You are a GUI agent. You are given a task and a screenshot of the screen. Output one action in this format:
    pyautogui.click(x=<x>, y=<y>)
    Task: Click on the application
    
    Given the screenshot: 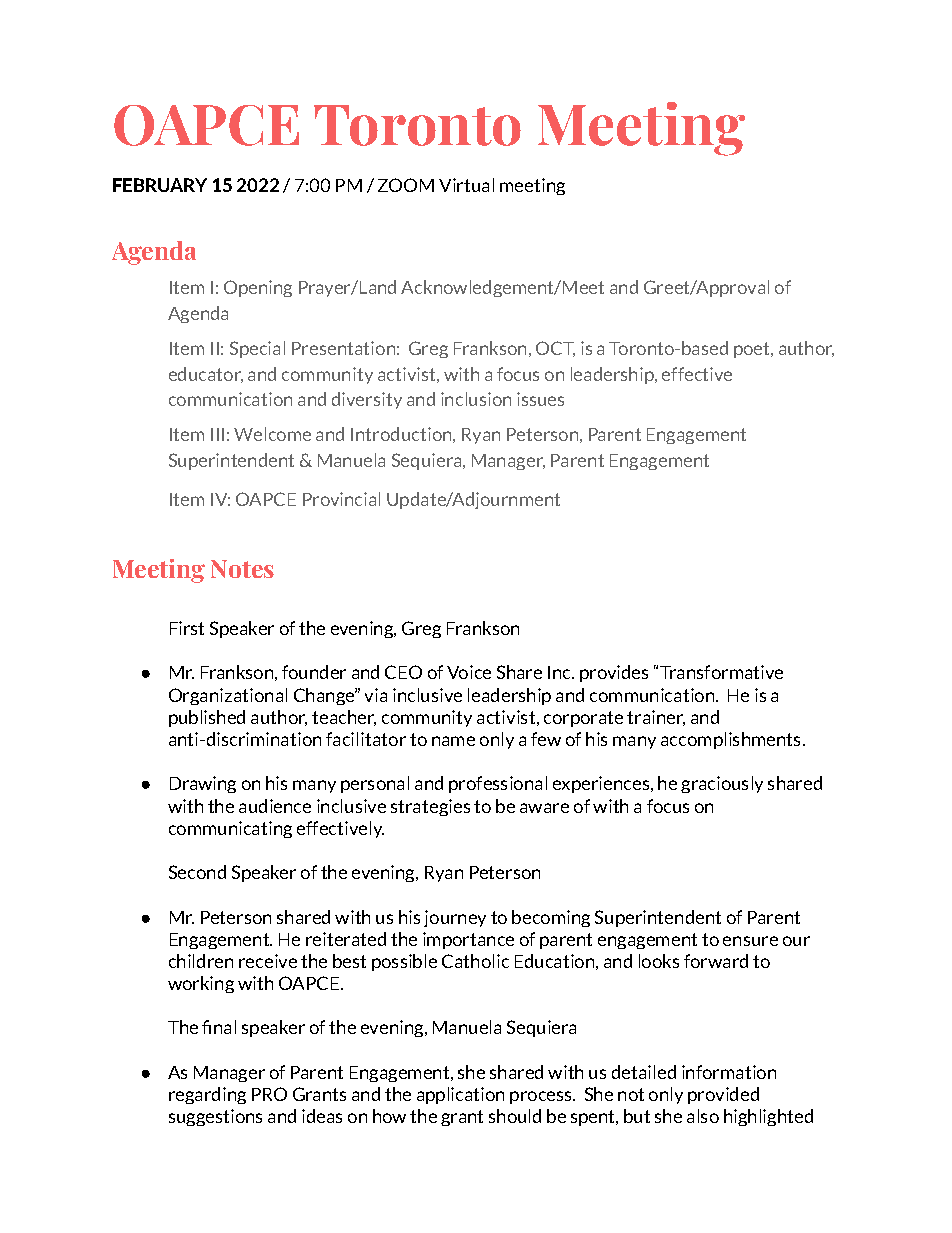 What is the action you would take?
    pyautogui.click(x=460, y=1095)
